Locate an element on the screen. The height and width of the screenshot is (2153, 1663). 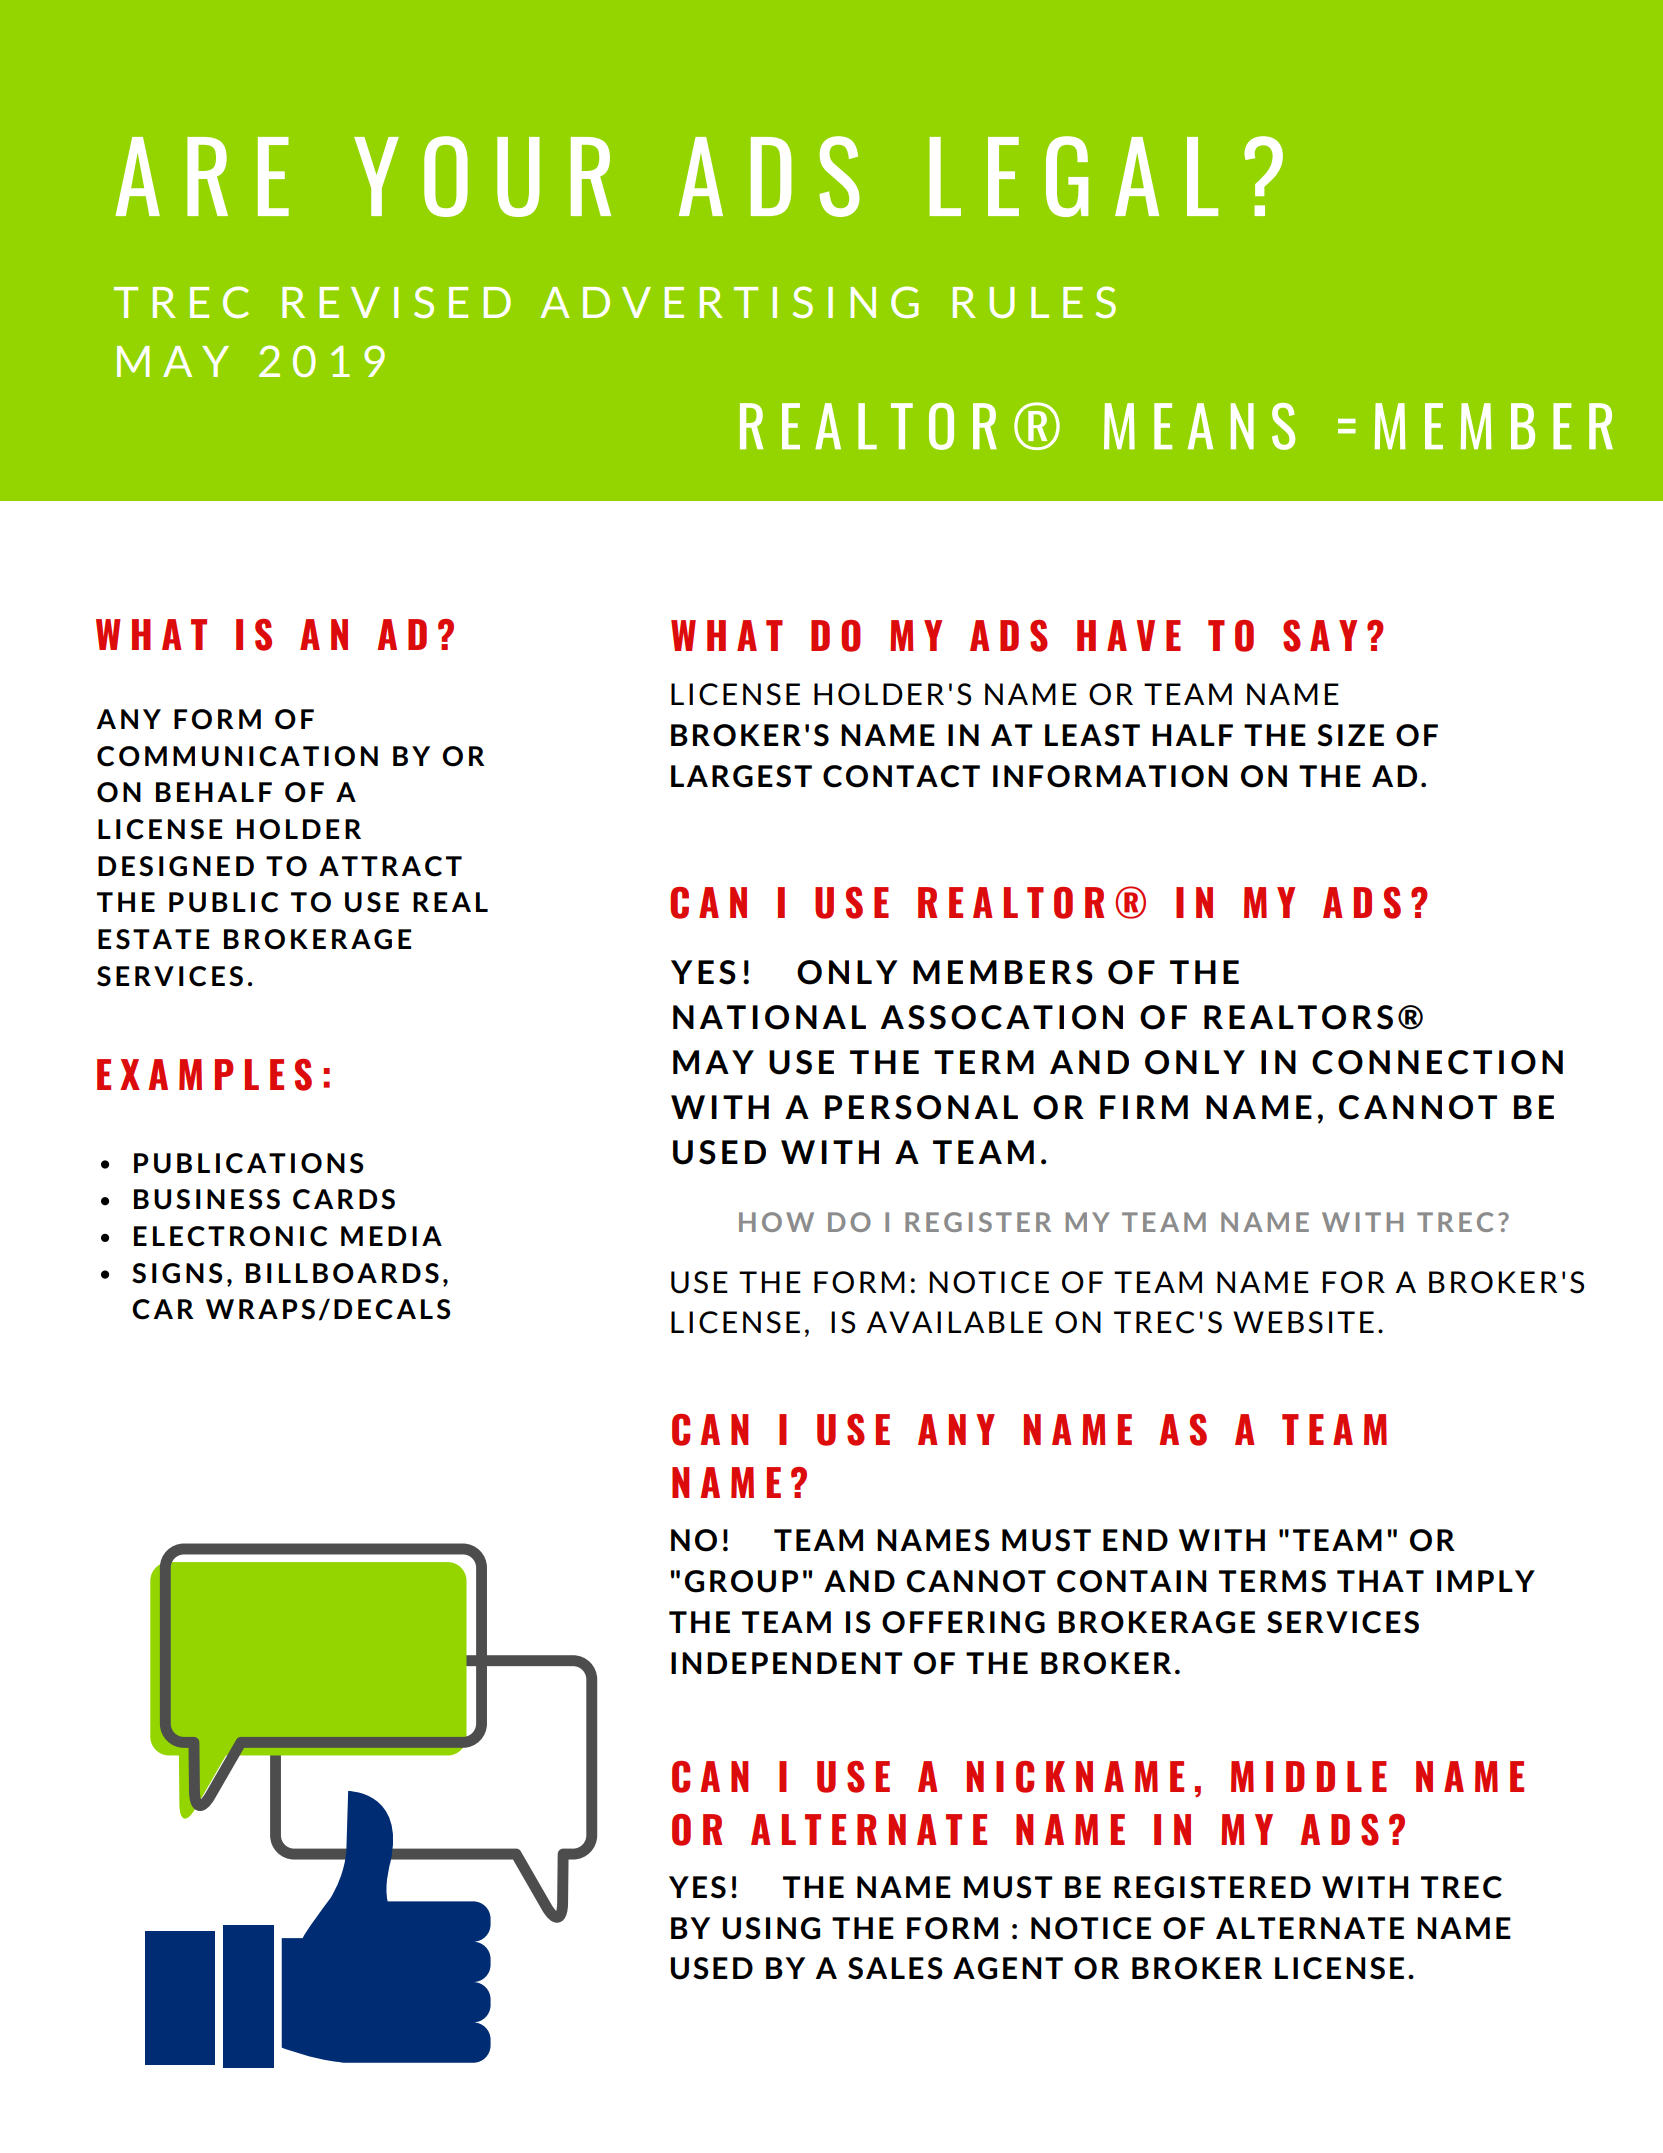
AVAILABLE is located at coordinates (955, 1322).
